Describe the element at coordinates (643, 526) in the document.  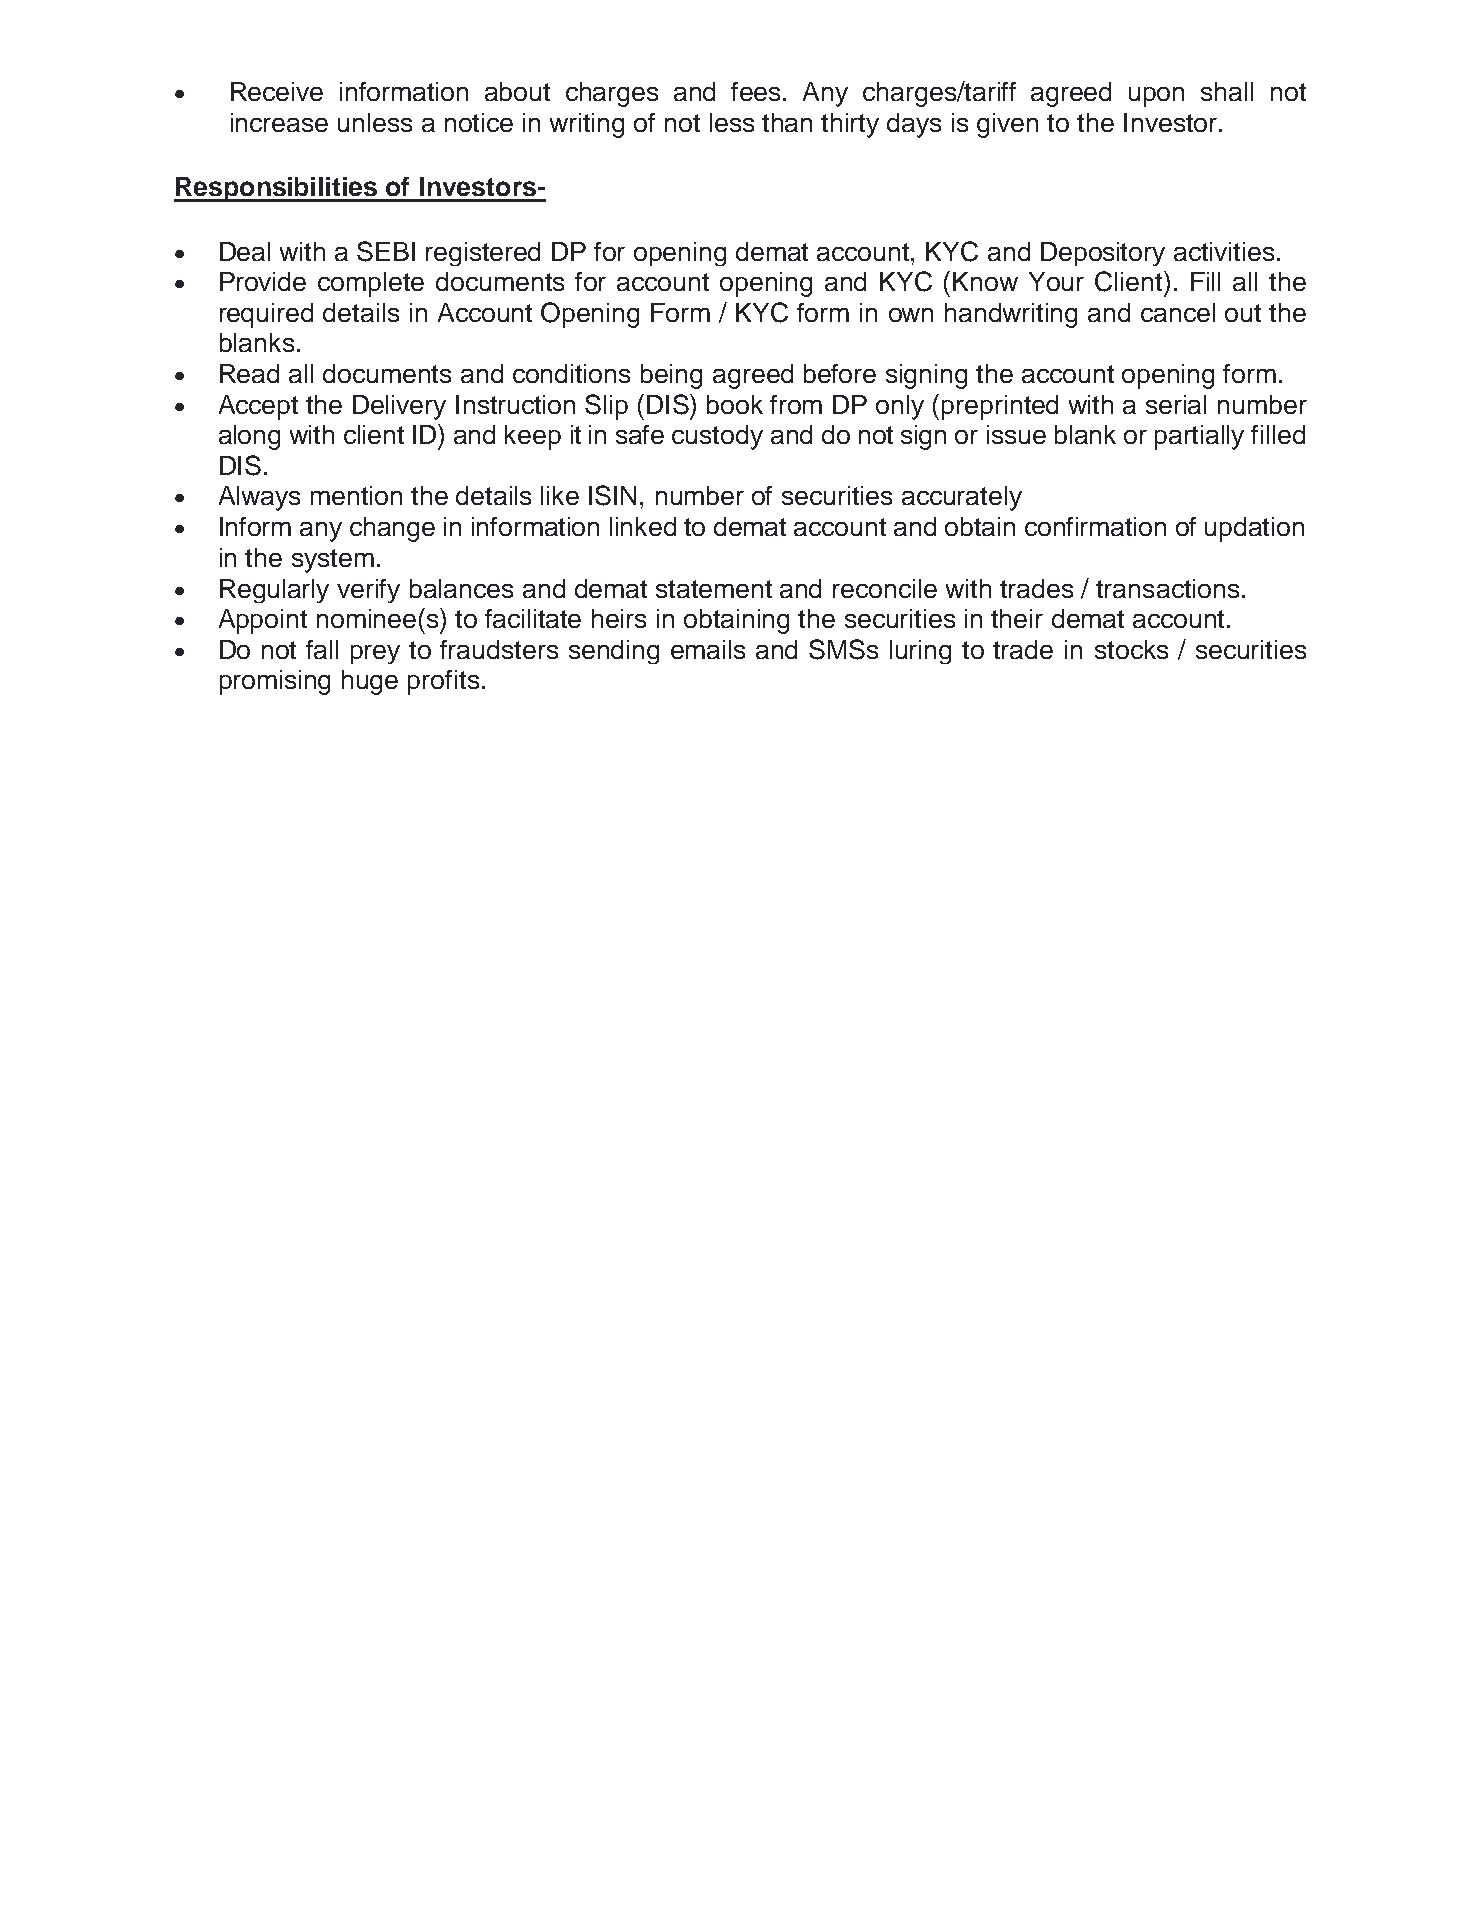
I see `linked` at that location.
